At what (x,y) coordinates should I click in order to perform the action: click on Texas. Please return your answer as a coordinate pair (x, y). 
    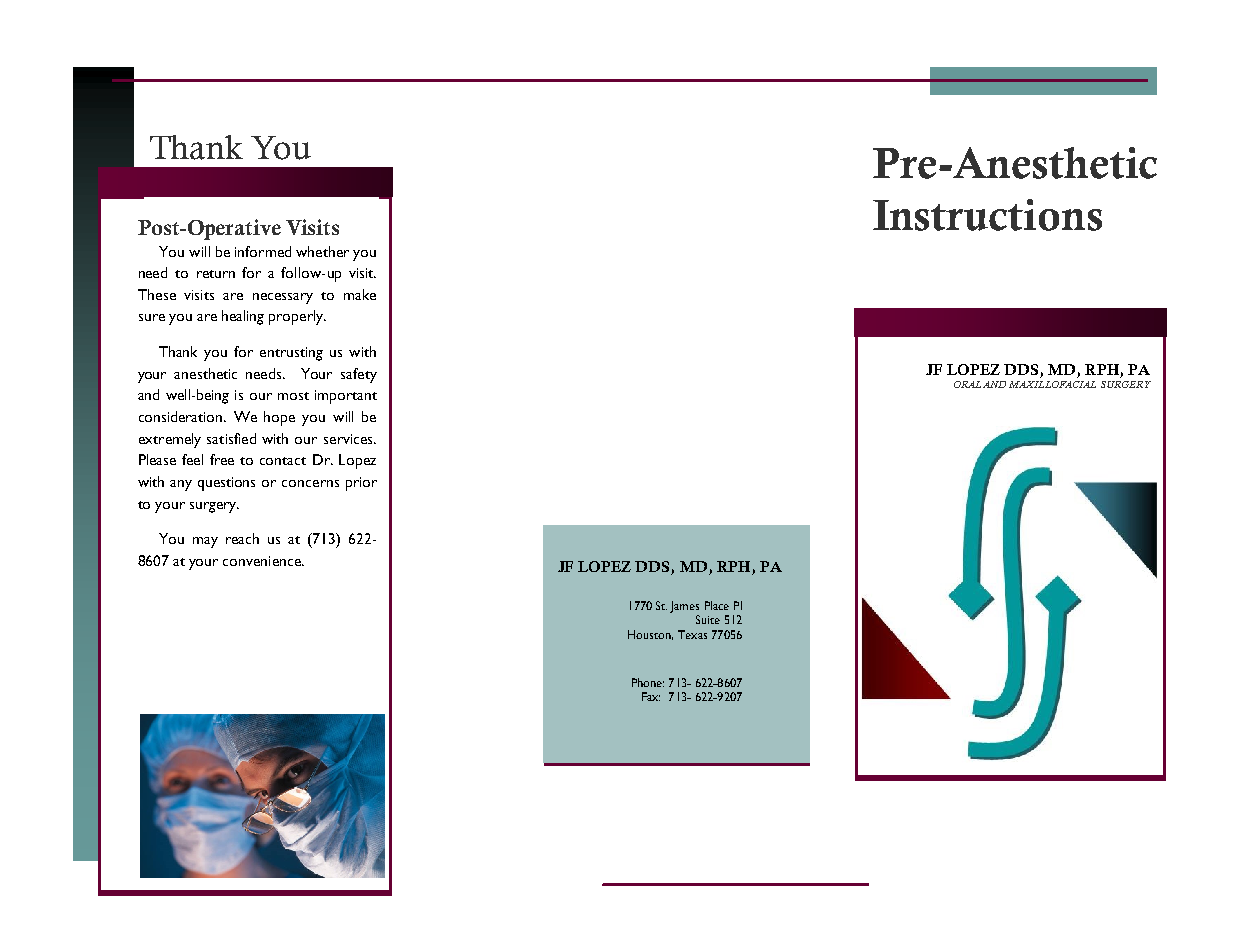
    Looking at the image, I should click on (692, 634).
